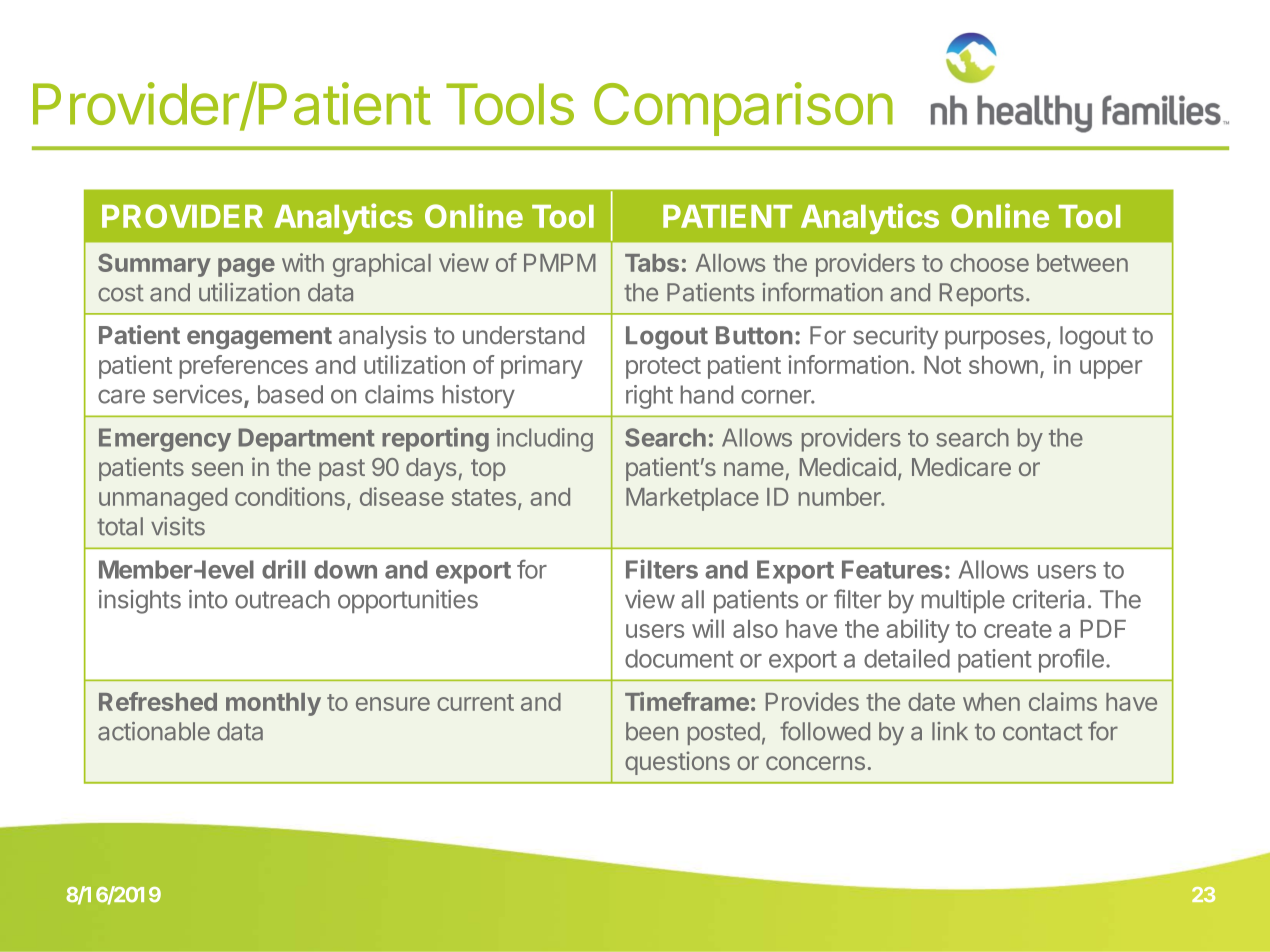  Describe the element at coordinates (989, 263) in the document. I see `choose` at that location.
